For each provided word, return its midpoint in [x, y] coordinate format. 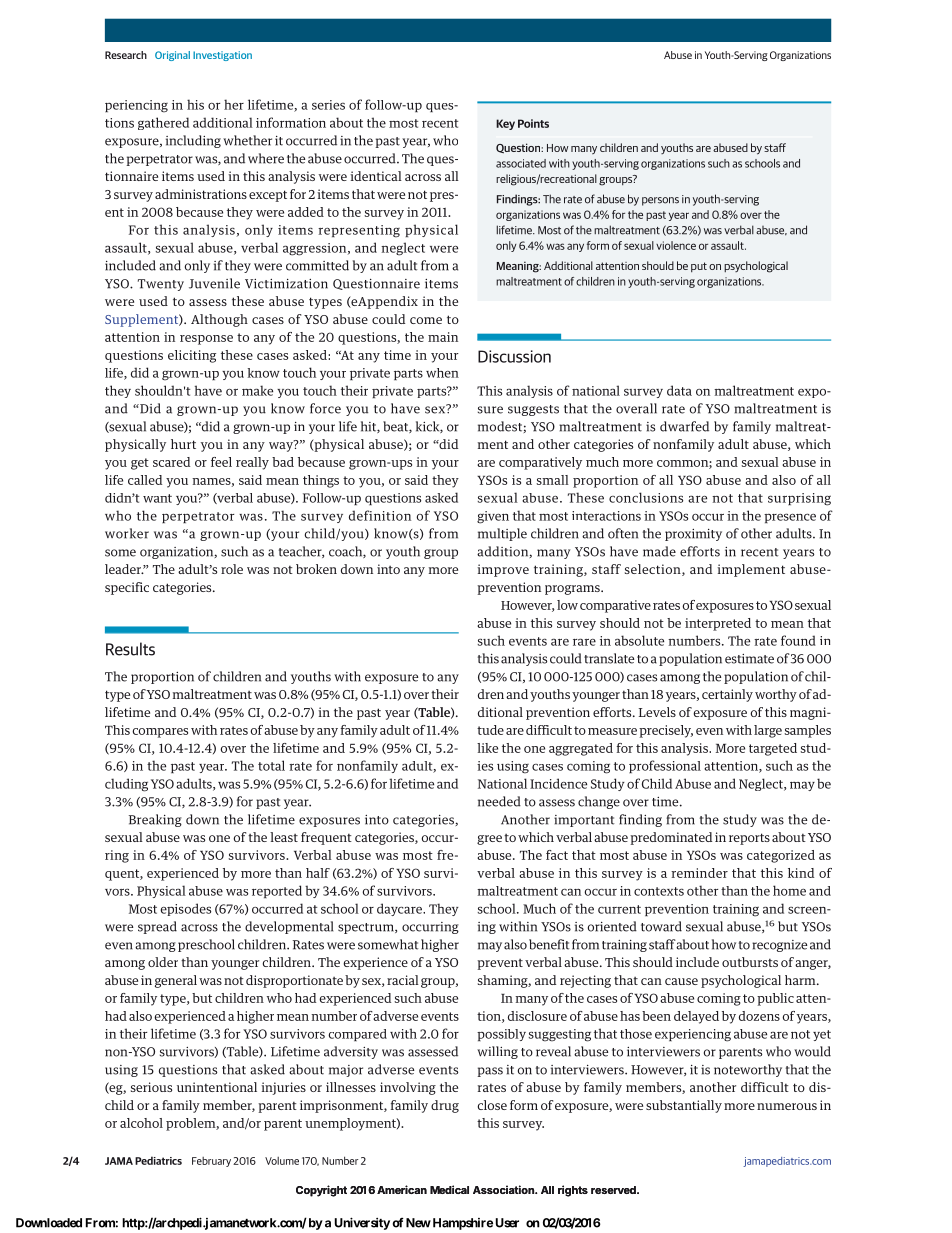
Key [505, 124]
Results [130, 649]
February [211, 1162]
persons [660, 201]
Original [172, 56]
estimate [749, 659]
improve [503, 570]
